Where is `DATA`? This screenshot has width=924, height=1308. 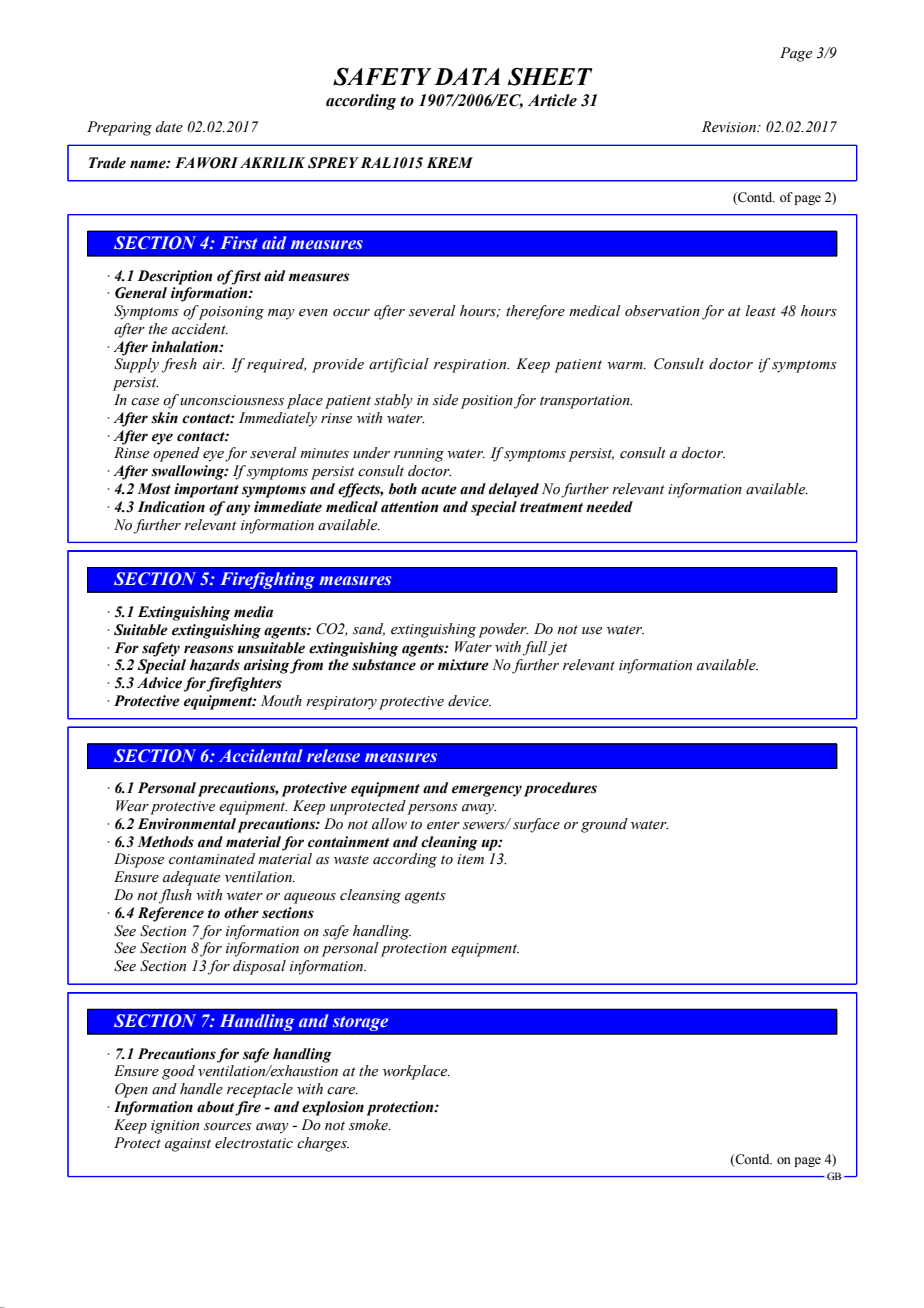 DATA is located at coordinates (467, 76).
